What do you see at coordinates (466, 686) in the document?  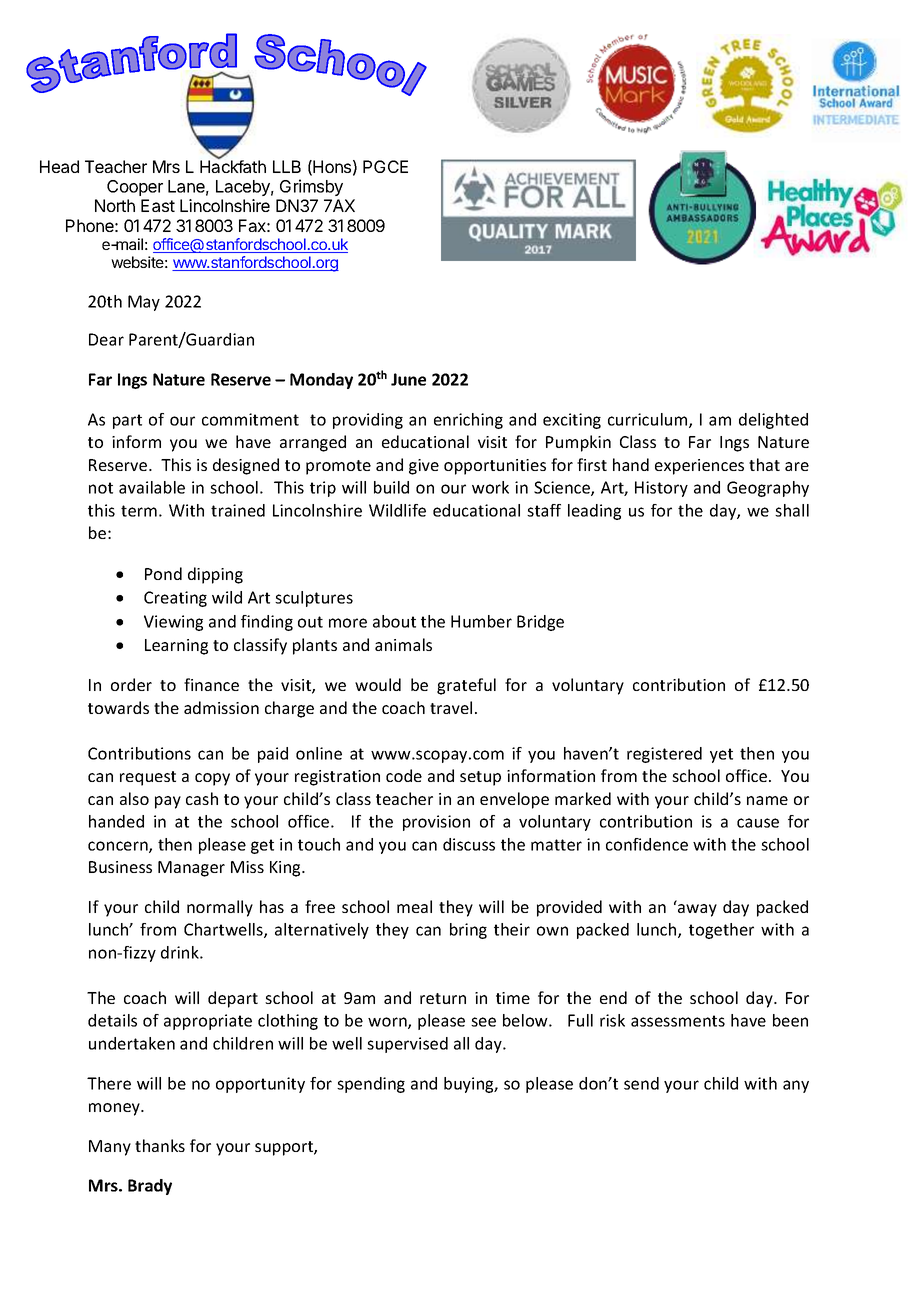 I see `grateful` at bounding box center [466, 686].
